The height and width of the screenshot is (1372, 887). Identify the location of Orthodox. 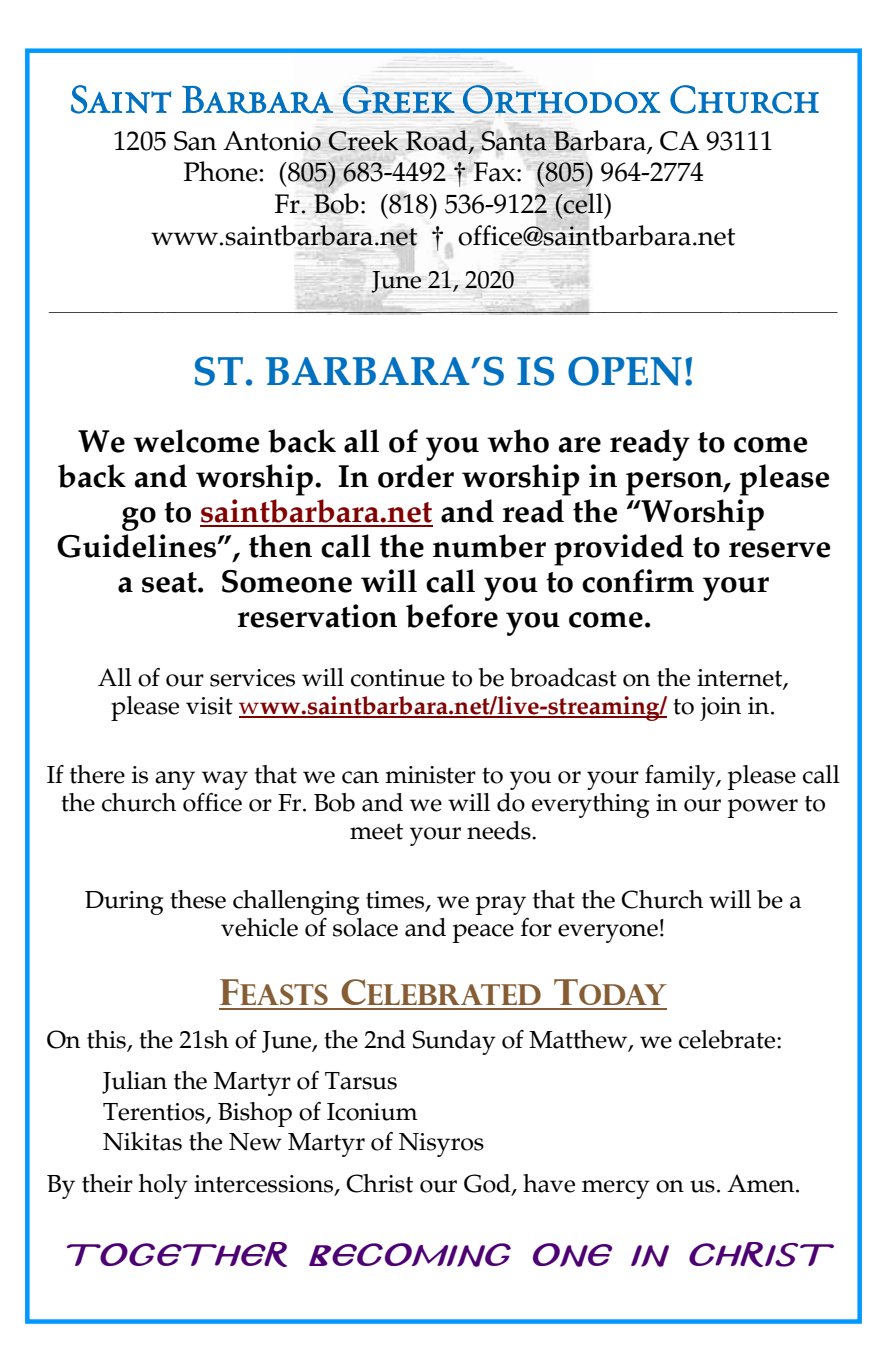
(561, 99).
